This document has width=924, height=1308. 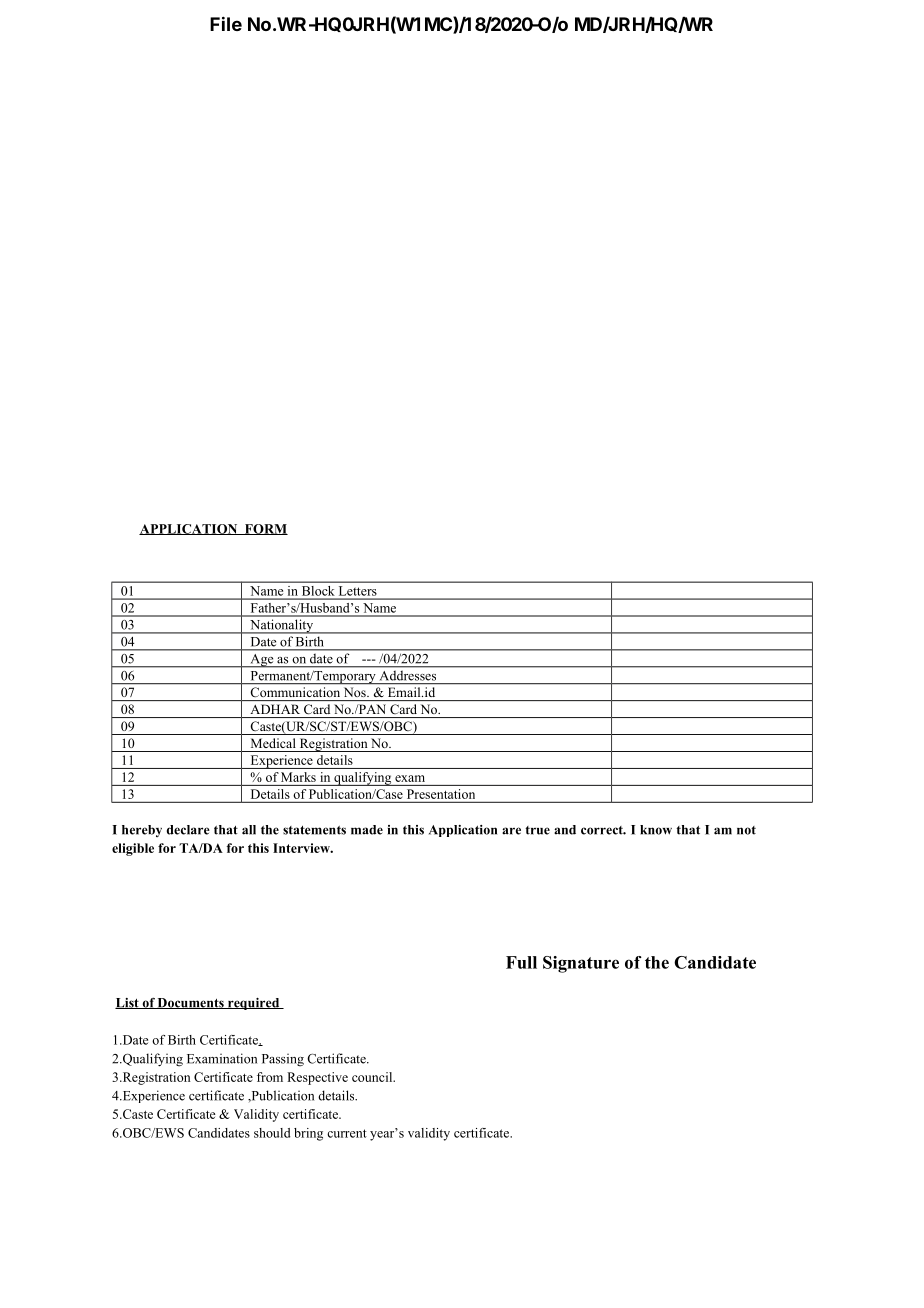 I want to click on made, so click(x=367, y=830).
